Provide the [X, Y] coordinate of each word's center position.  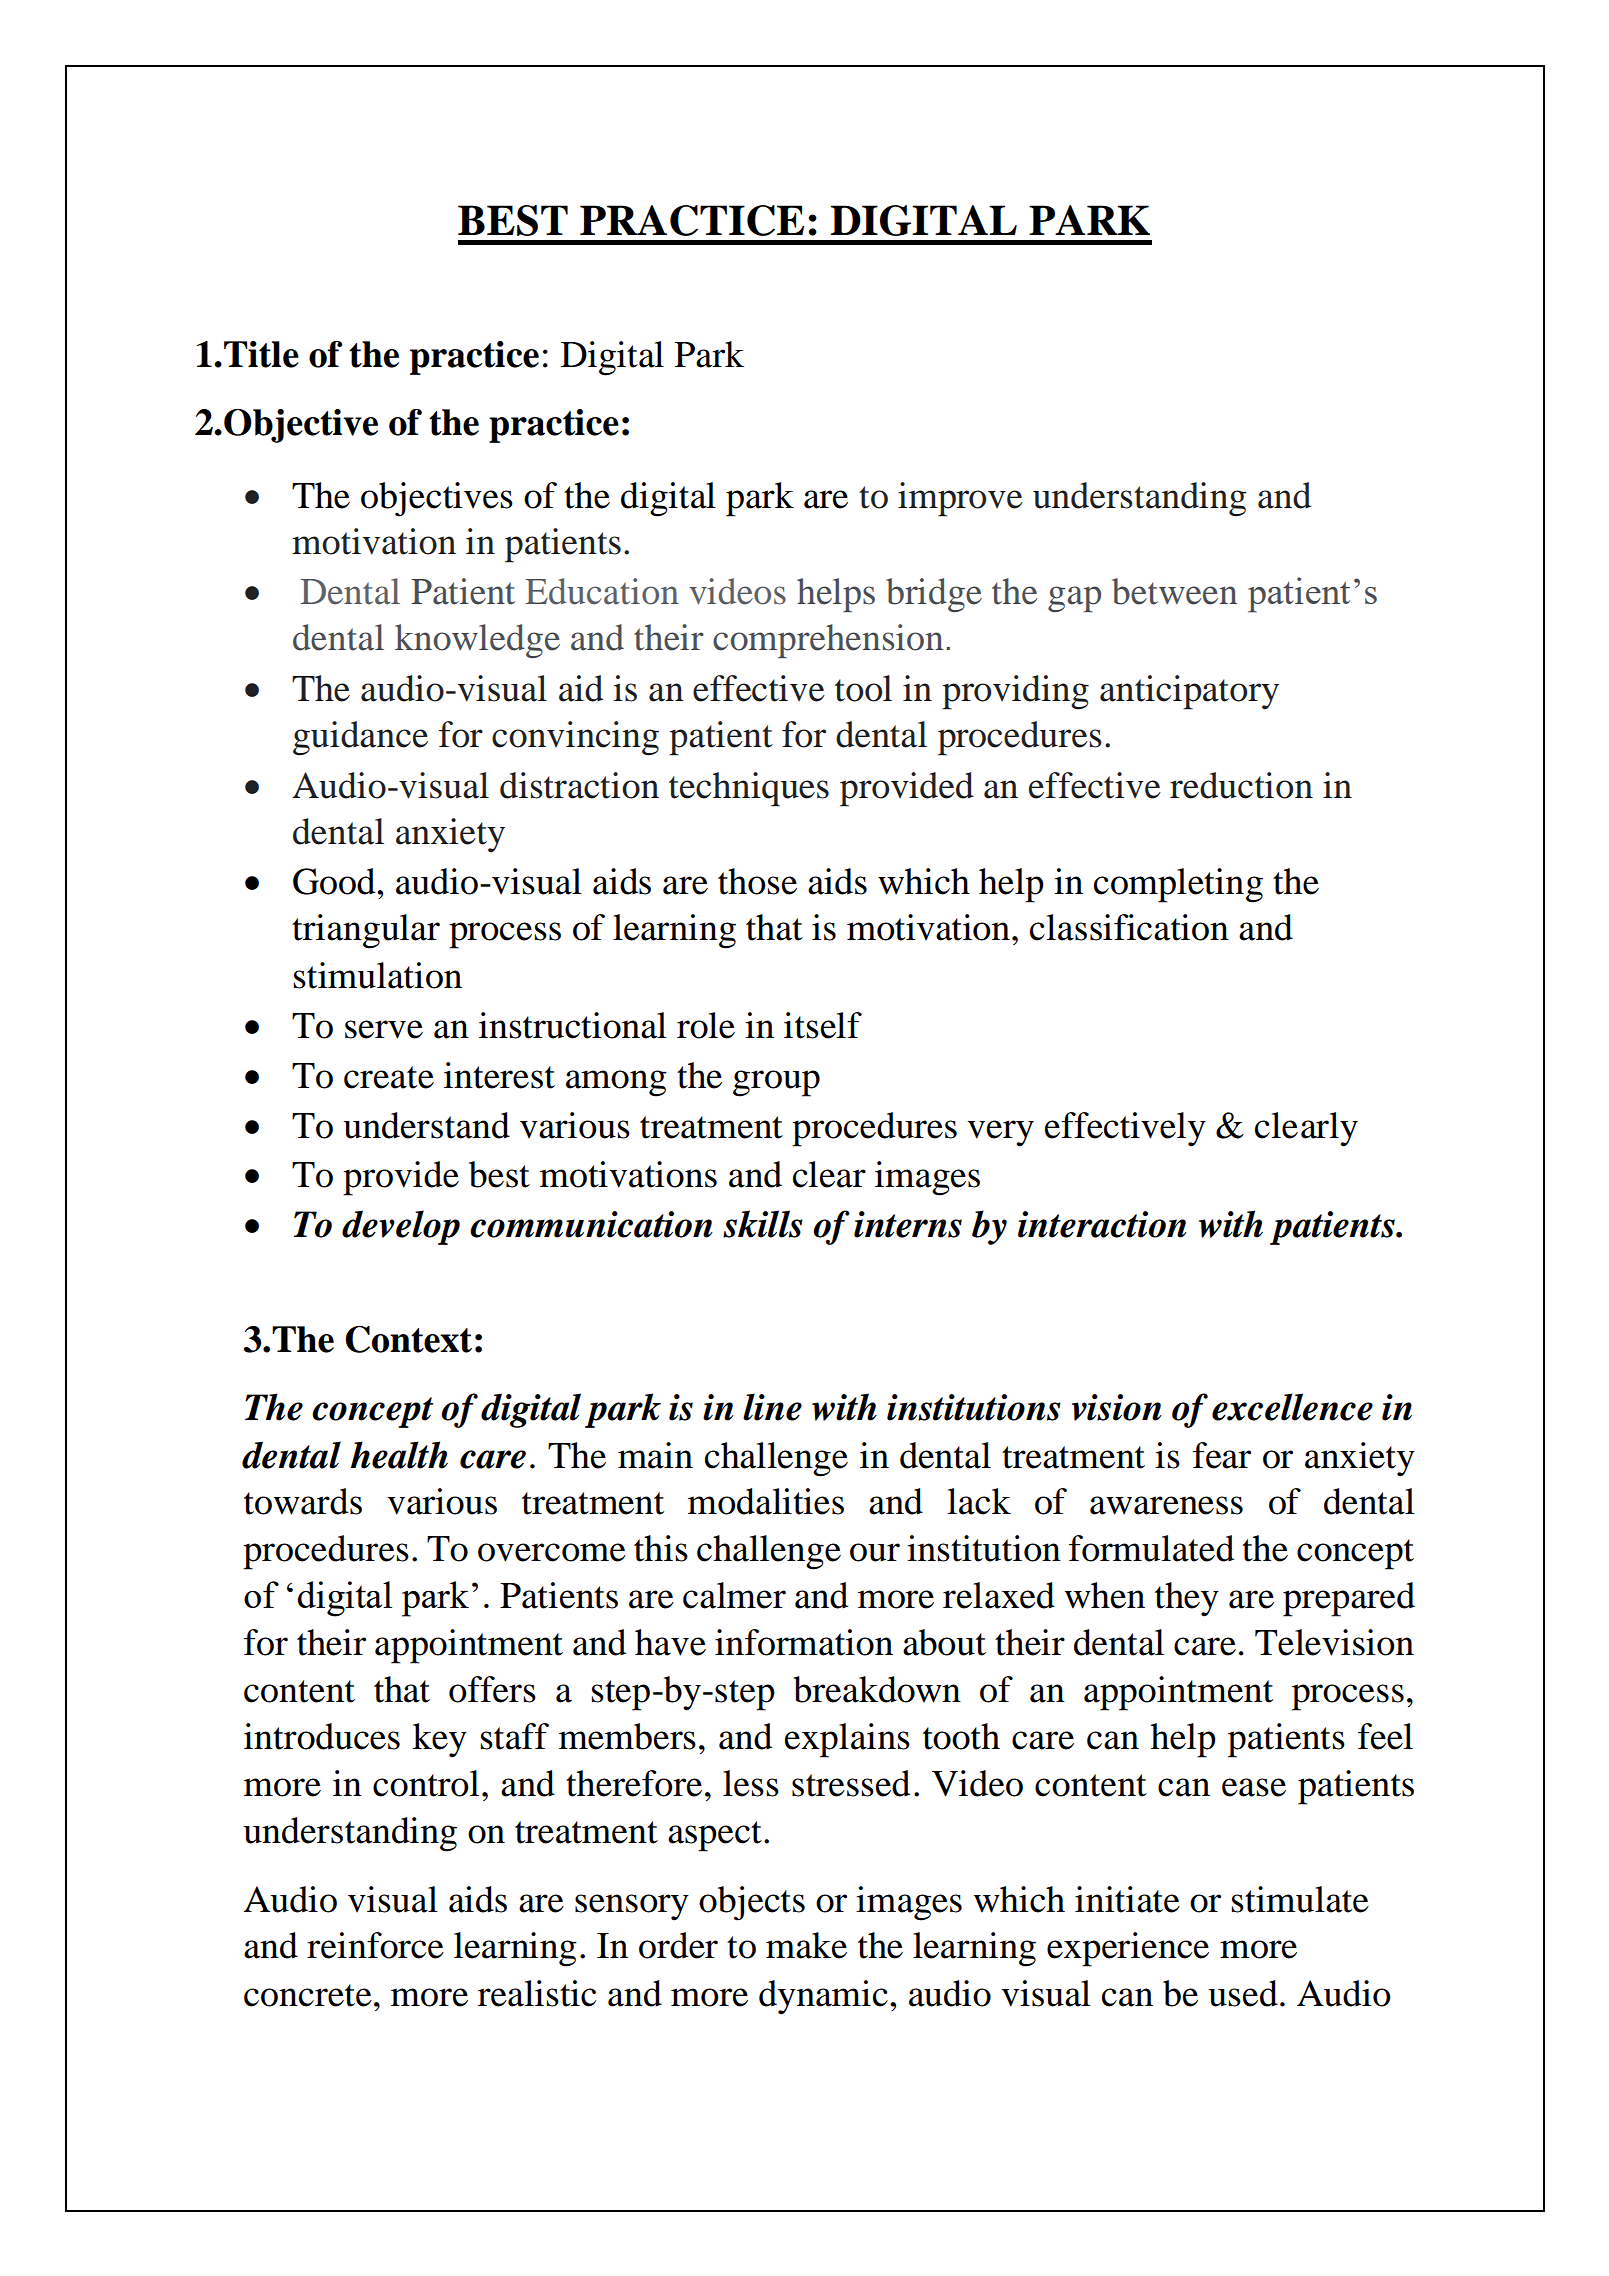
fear [1222, 1455]
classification [1129, 927]
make [806, 1945]
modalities [766, 1501]
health [399, 1455]
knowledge [477, 641]
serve [384, 1029]
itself [823, 1025]
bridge [934, 595]
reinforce [375, 1945]
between [1174, 591]
